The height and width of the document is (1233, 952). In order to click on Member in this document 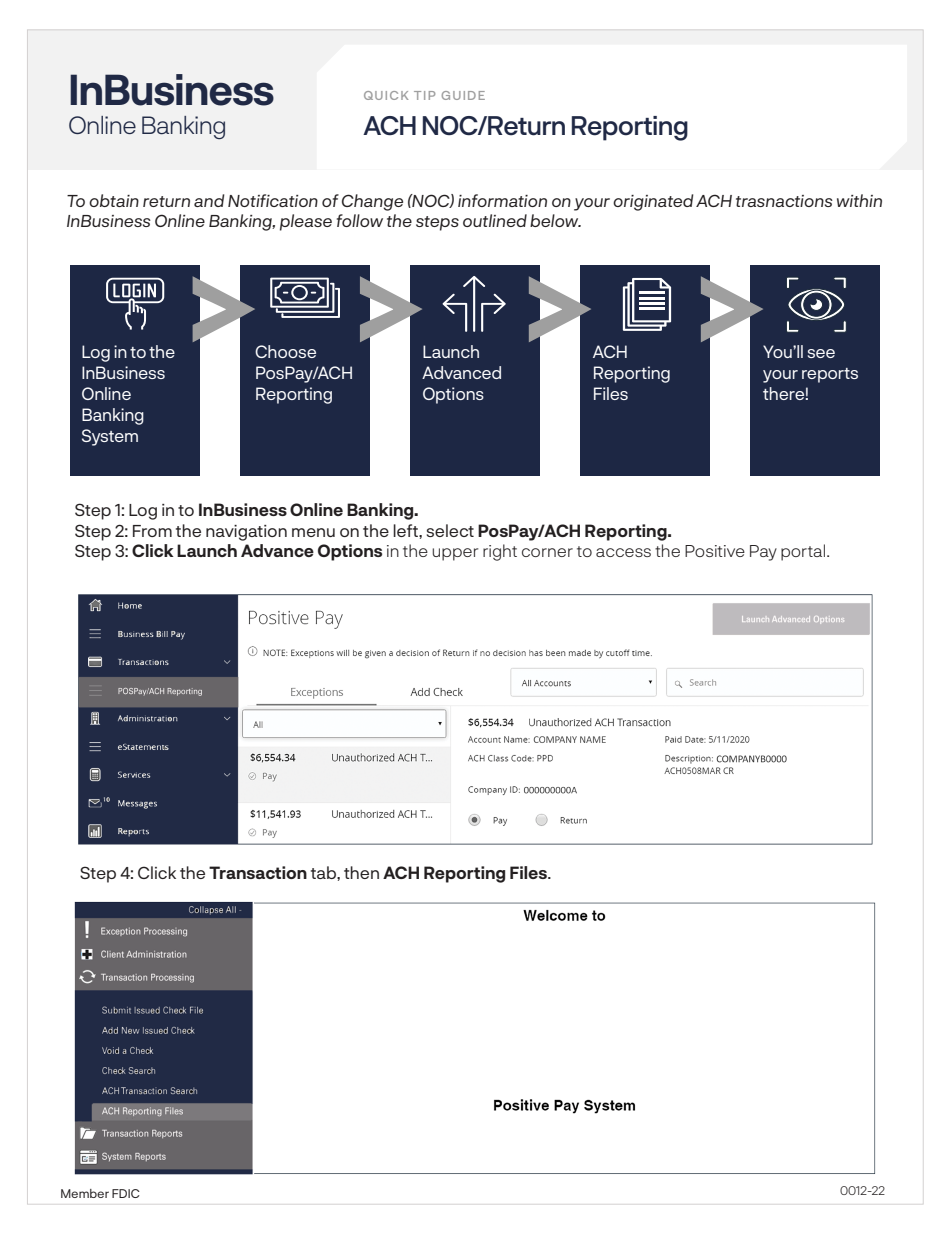, I will do `click(85, 1193)`.
